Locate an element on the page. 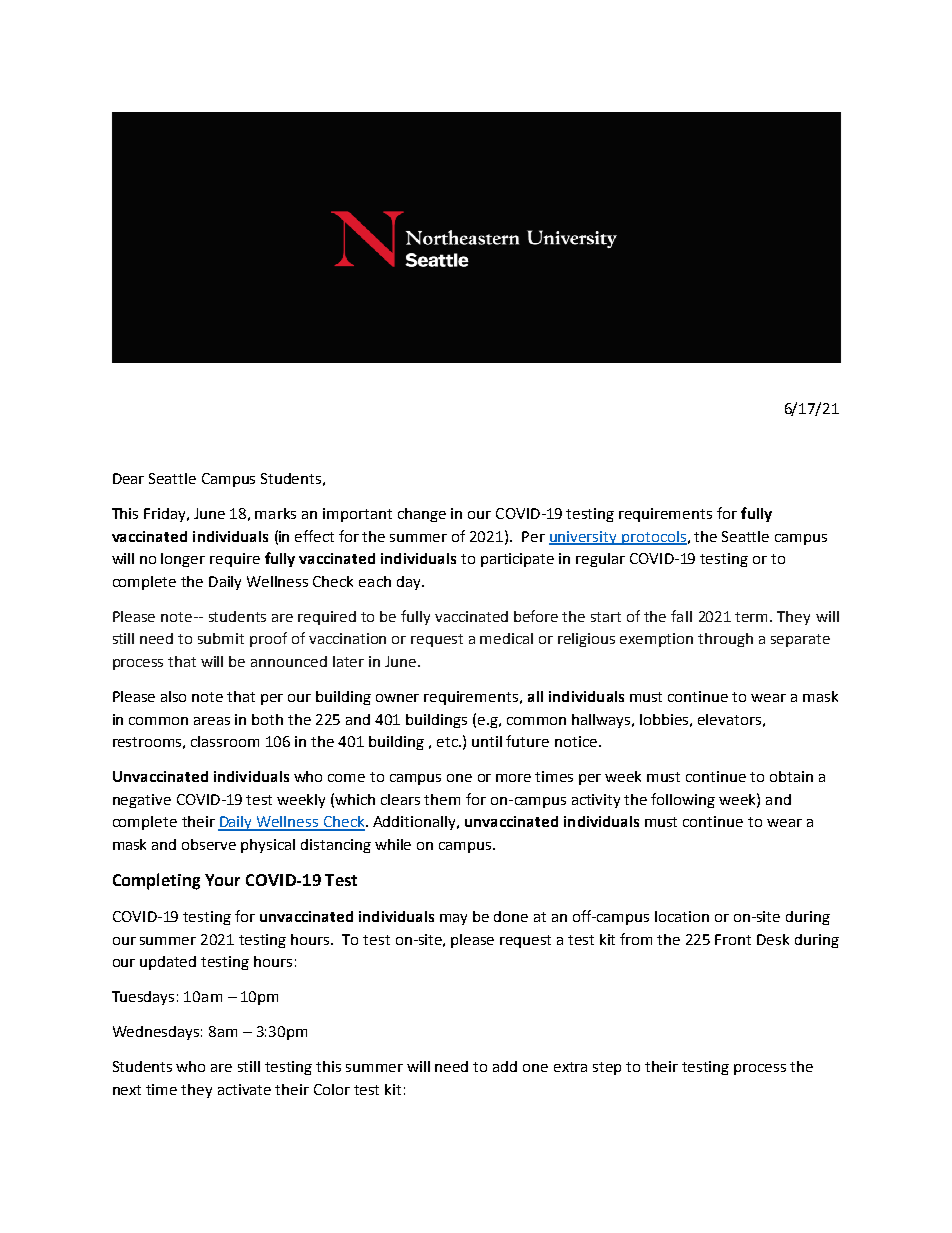  protocols is located at coordinates (654, 538).
